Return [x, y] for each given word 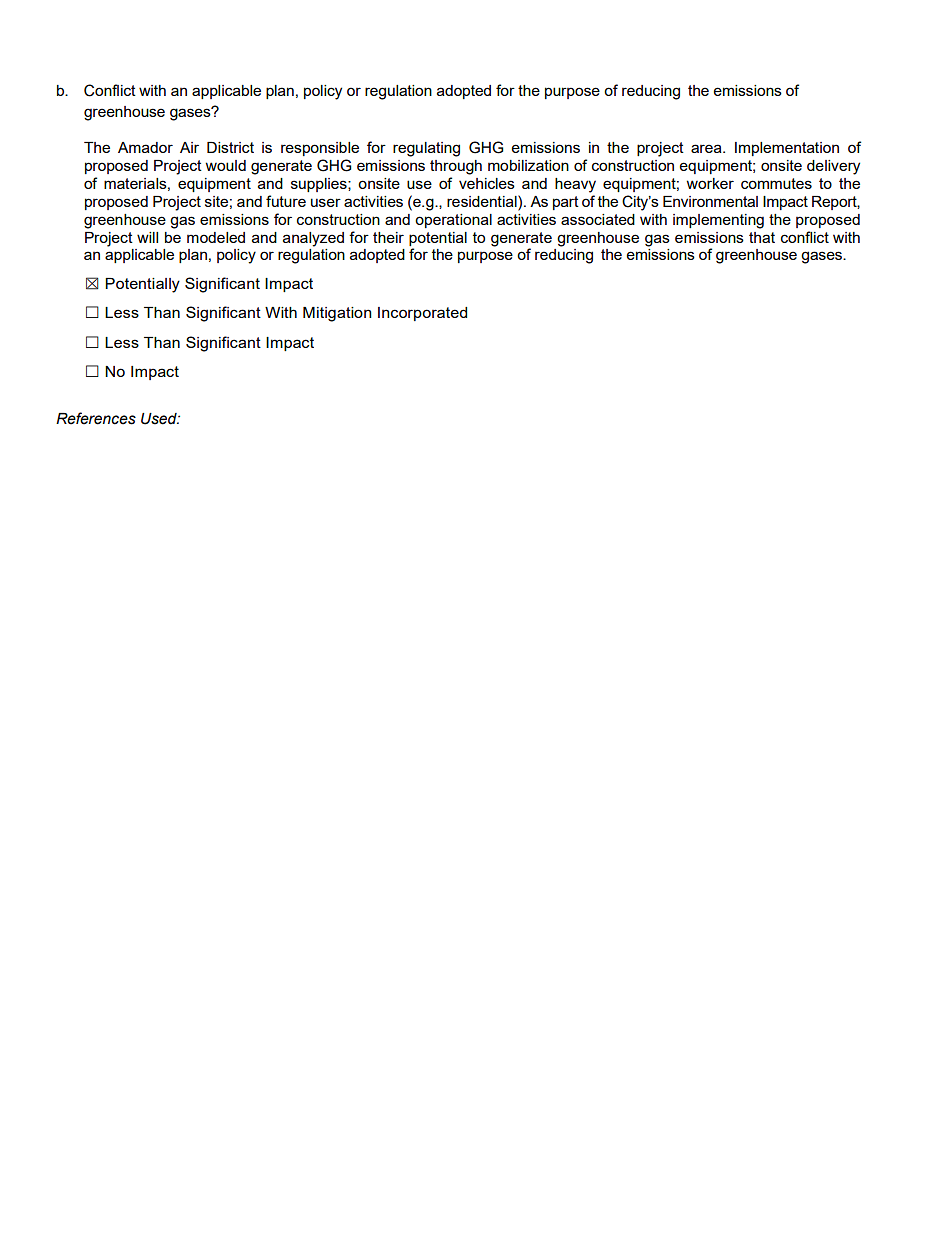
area [707, 148]
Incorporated [422, 314]
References [96, 418]
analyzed [313, 239]
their [388, 237]
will [147, 237]
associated [598, 219]
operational [453, 221]
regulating [426, 149]
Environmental [710, 201]
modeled [216, 237]
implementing [718, 221]
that [762, 237]
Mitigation [337, 314]
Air [189, 147]
